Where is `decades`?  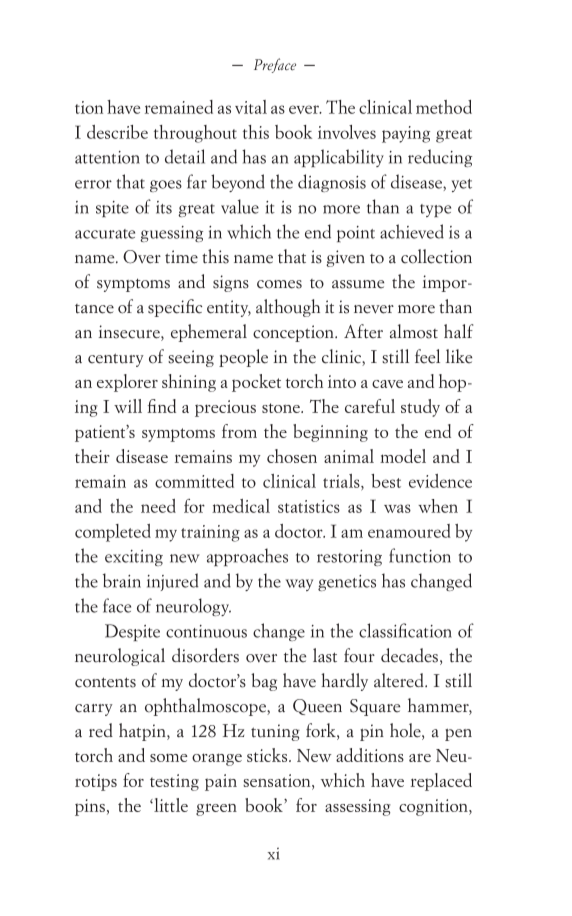
decades is located at coordinates (409, 655).
